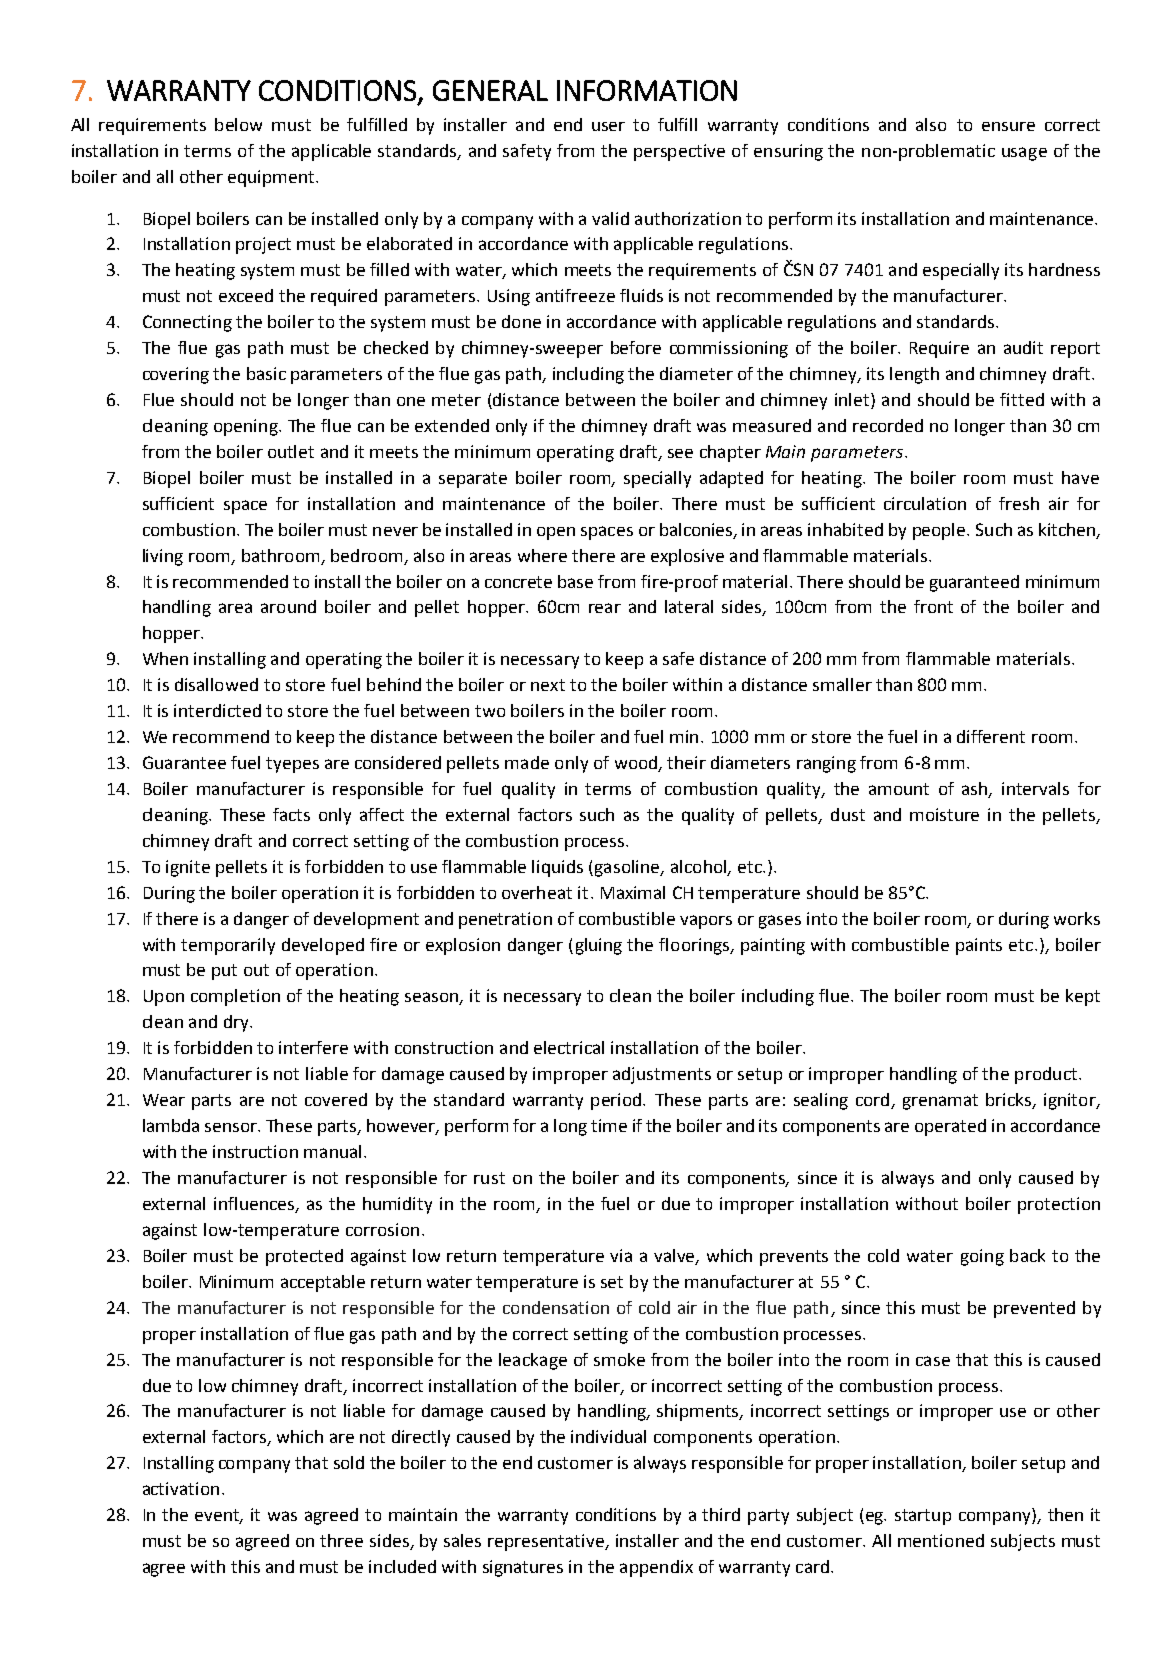  Describe the element at coordinates (313, 1047) in the page. I see `interfere` at that location.
